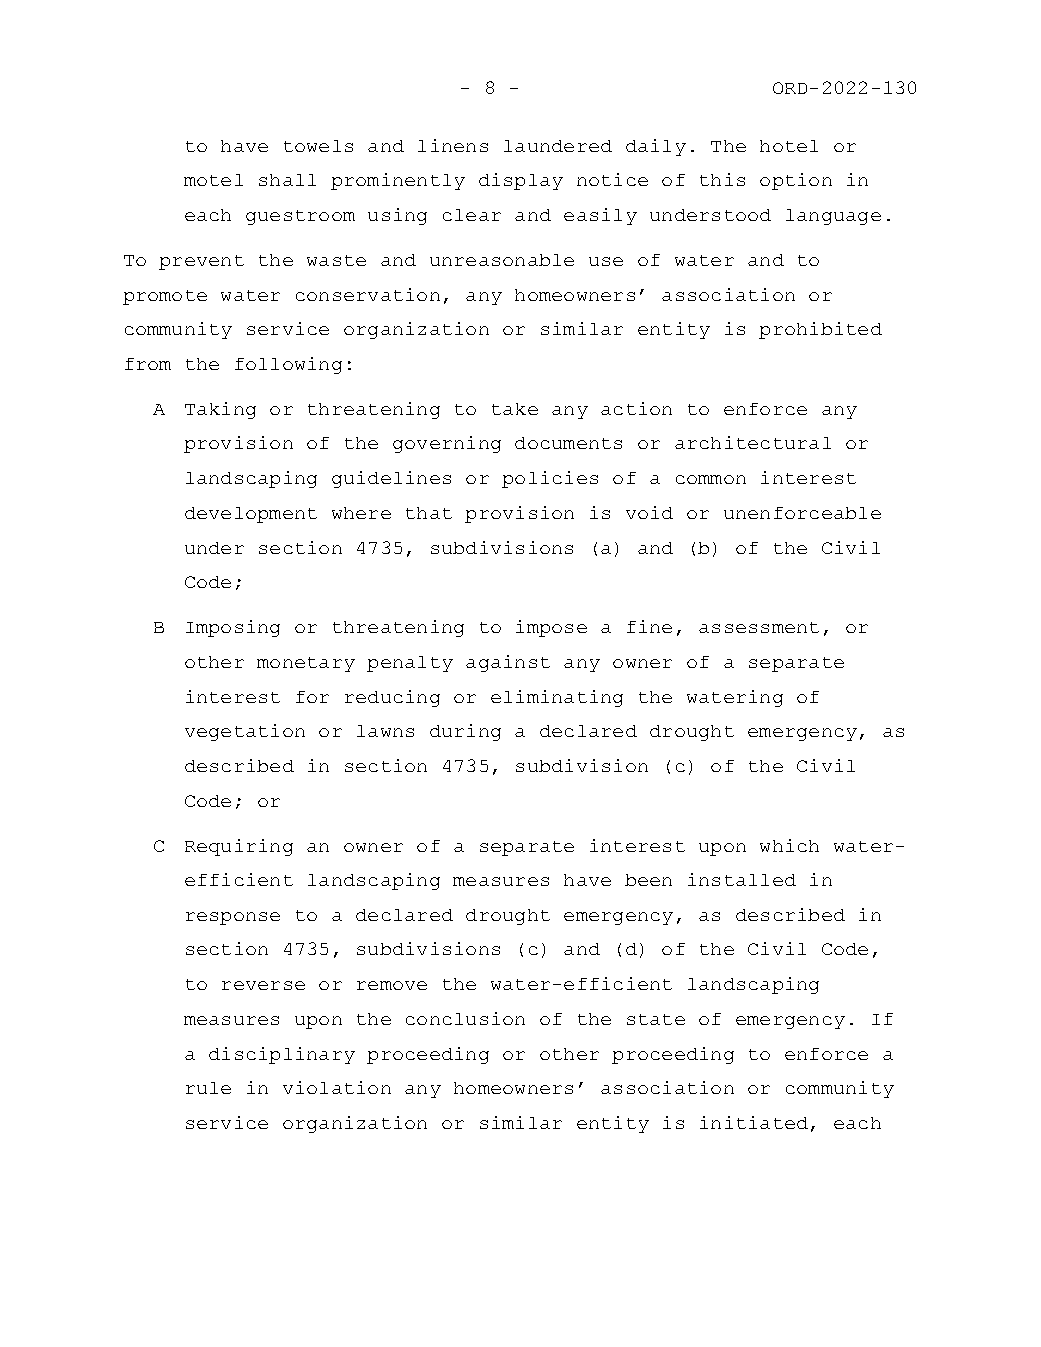  I want to click on motel, so click(213, 180).
